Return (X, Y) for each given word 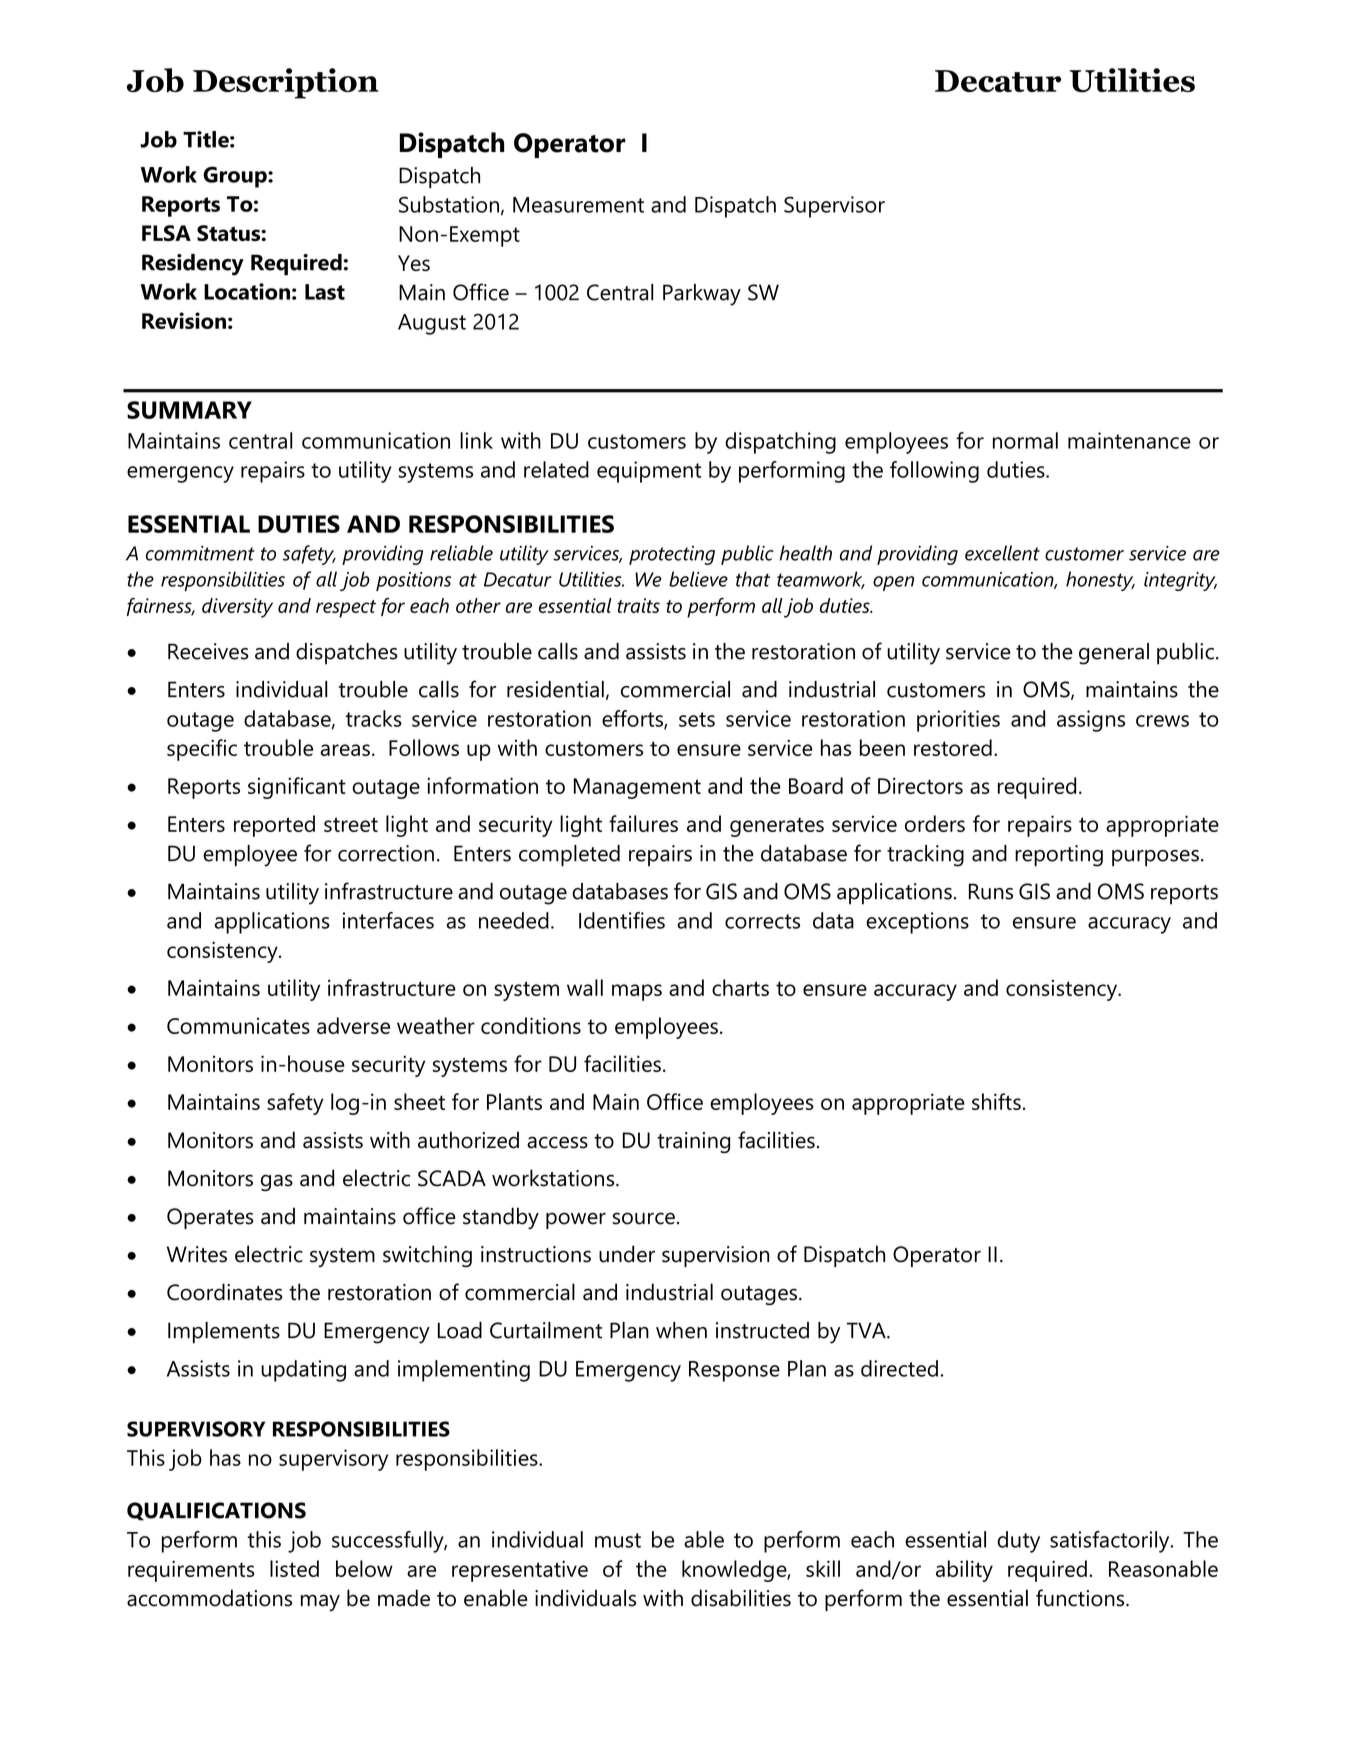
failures (643, 823)
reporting (1059, 856)
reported (274, 826)
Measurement (578, 205)
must (618, 1540)
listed (294, 1568)
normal (1025, 440)
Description (286, 83)
